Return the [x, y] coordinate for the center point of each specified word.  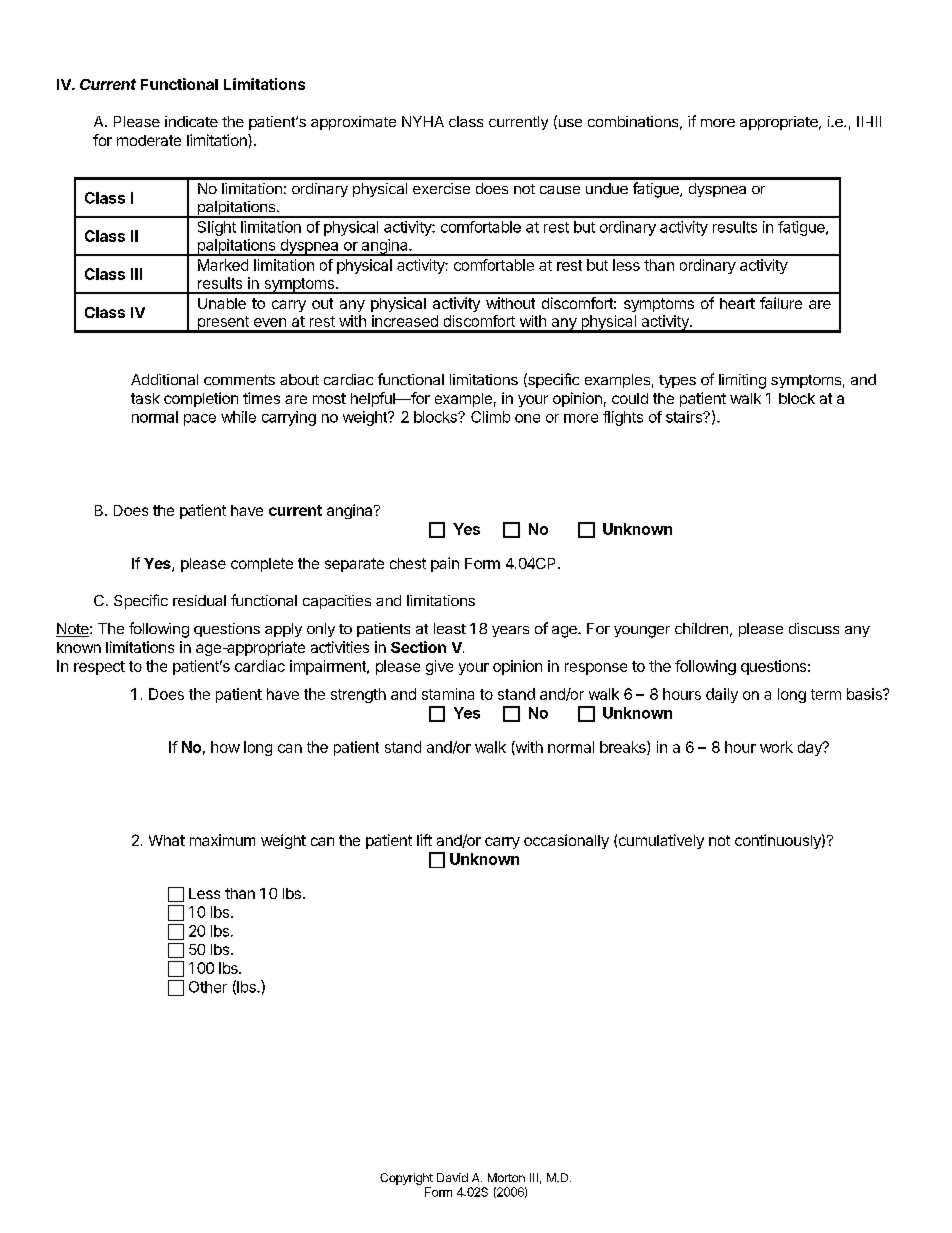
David [452, 1177]
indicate [191, 121]
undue [607, 188]
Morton [506, 1177]
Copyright [406, 1179]
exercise [441, 188]
